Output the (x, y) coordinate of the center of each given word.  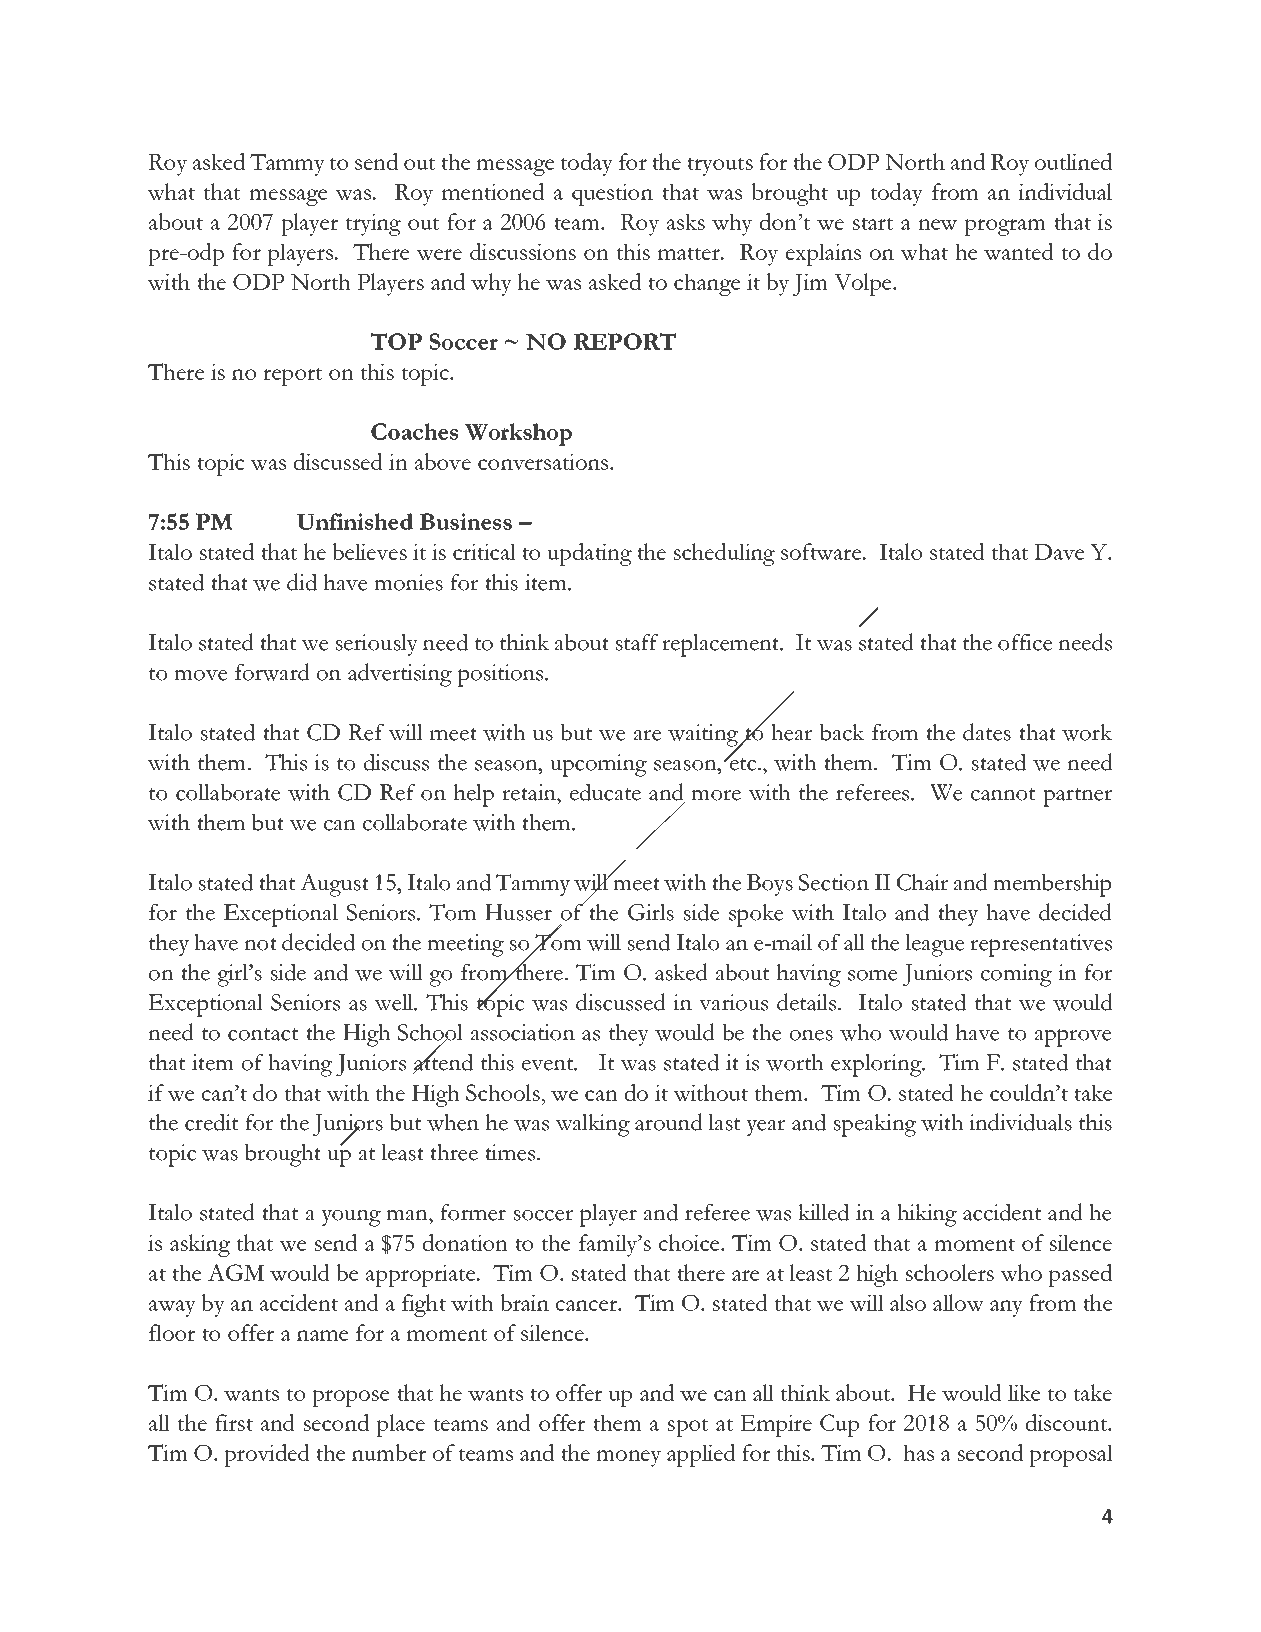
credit (211, 1122)
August (334, 885)
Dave (1059, 552)
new (937, 224)
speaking (875, 1125)
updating (589, 554)
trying (373, 224)
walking (592, 1125)
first (234, 1422)
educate (605, 792)
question (612, 194)
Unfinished (355, 521)
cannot (1003, 794)
